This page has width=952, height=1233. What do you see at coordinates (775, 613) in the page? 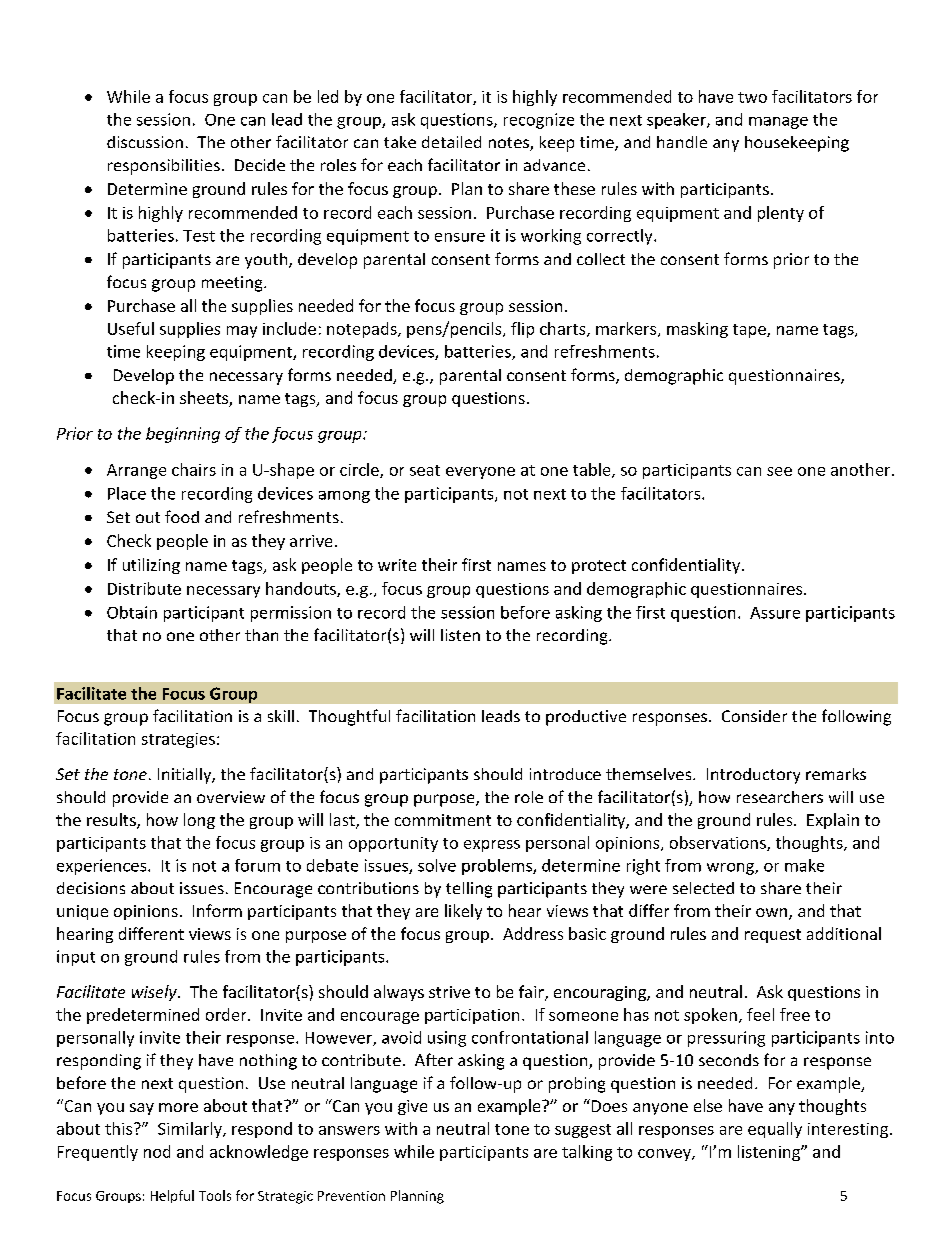
I see `Assure` at bounding box center [775, 613].
